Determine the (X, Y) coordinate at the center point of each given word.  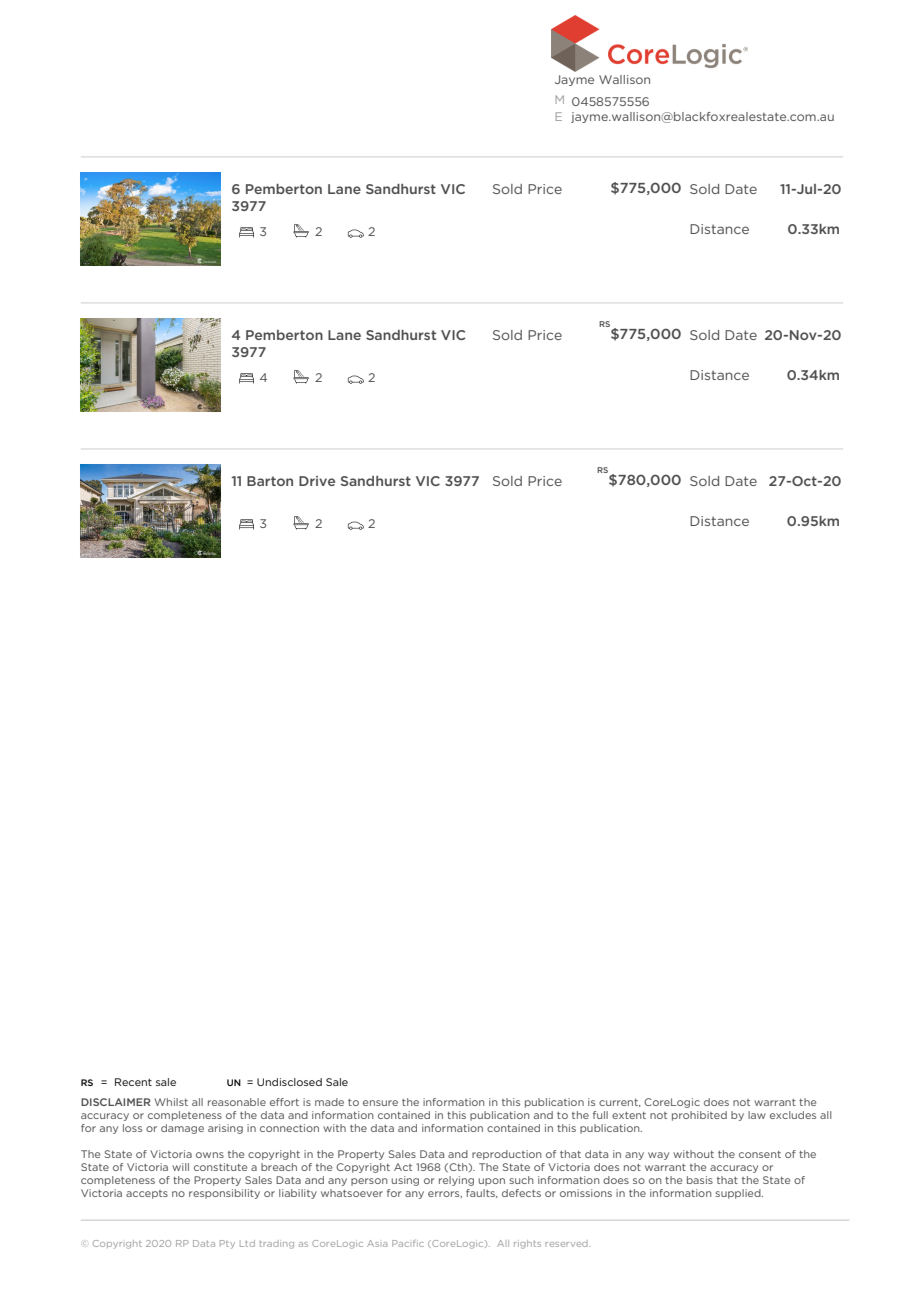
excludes (793, 1115)
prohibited (699, 1116)
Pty (227, 1244)
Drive (317, 481)
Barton (270, 481)
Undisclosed (289, 1082)
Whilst (171, 1102)
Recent (133, 1082)
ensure (380, 1103)
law (757, 1115)
